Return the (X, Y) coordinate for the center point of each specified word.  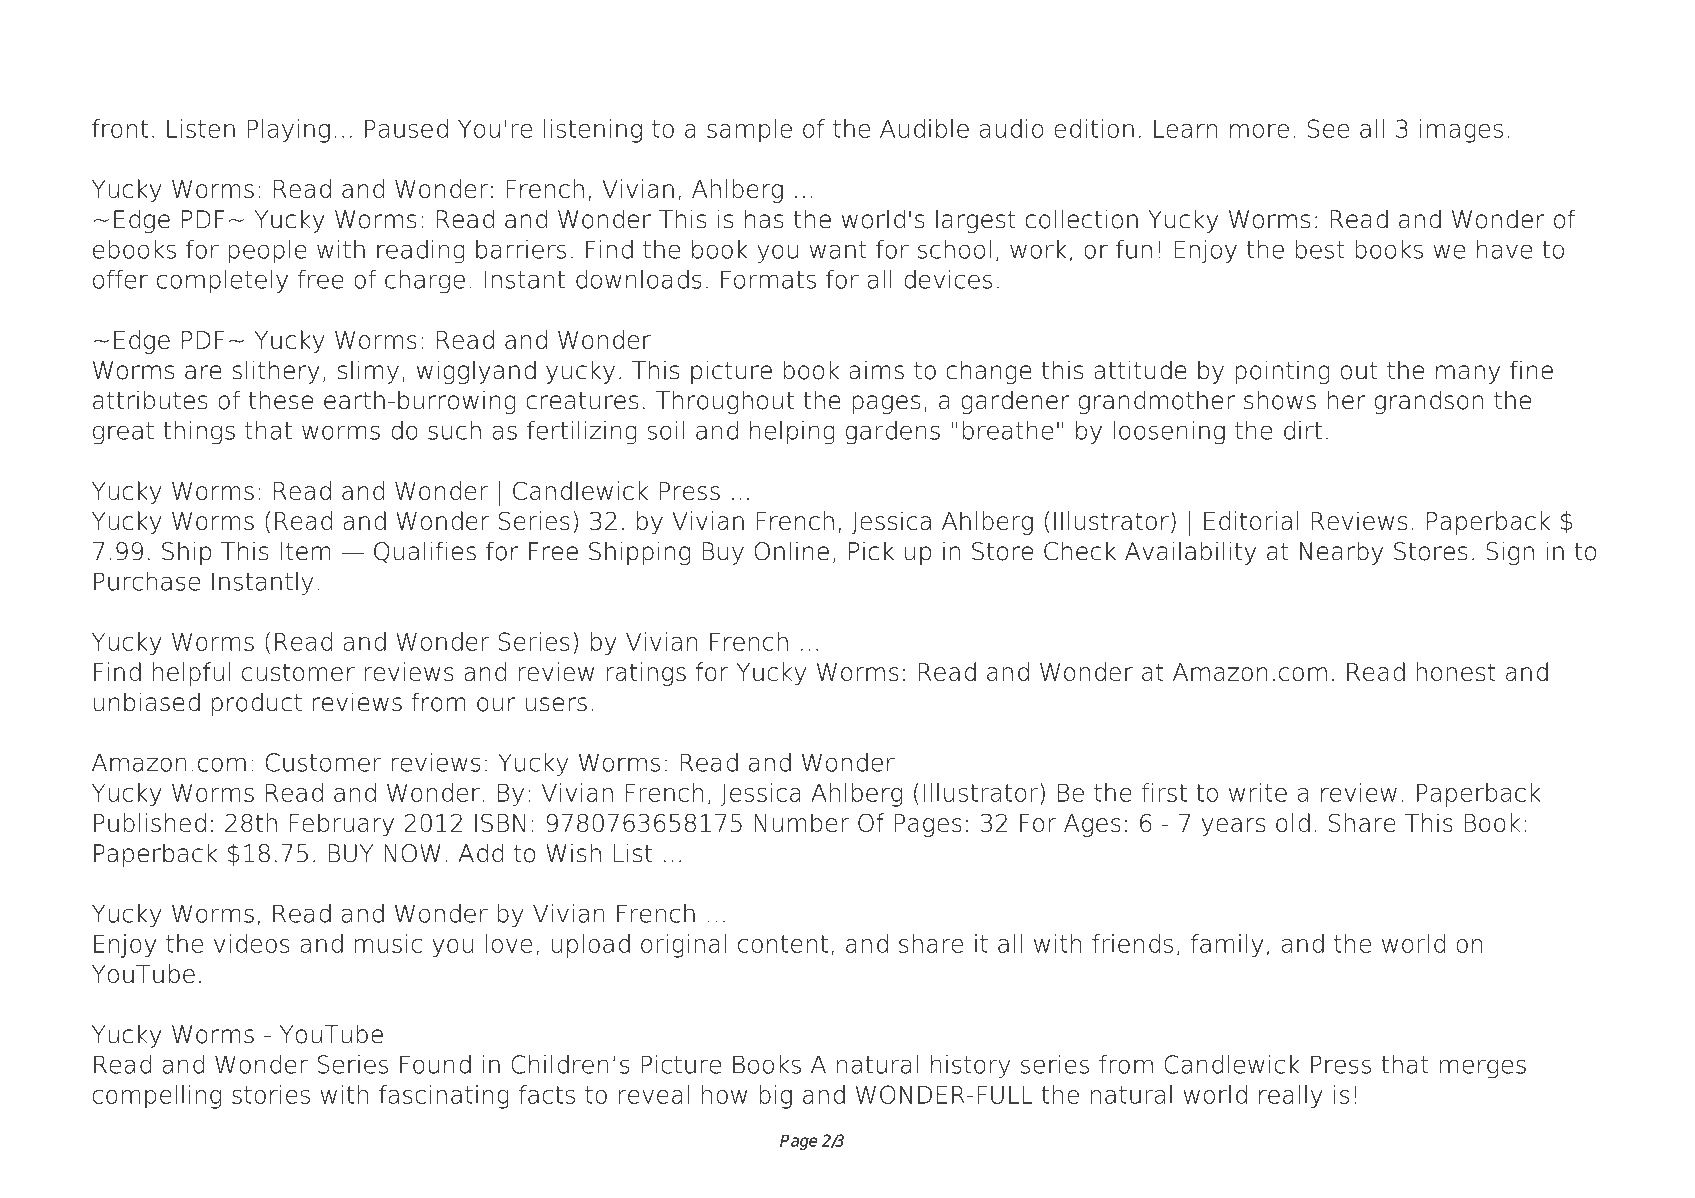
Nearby (1341, 553)
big (775, 1097)
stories (271, 1094)
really (1291, 1096)
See (1328, 128)
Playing (288, 131)
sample (749, 131)
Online (791, 551)
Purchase (147, 581)
